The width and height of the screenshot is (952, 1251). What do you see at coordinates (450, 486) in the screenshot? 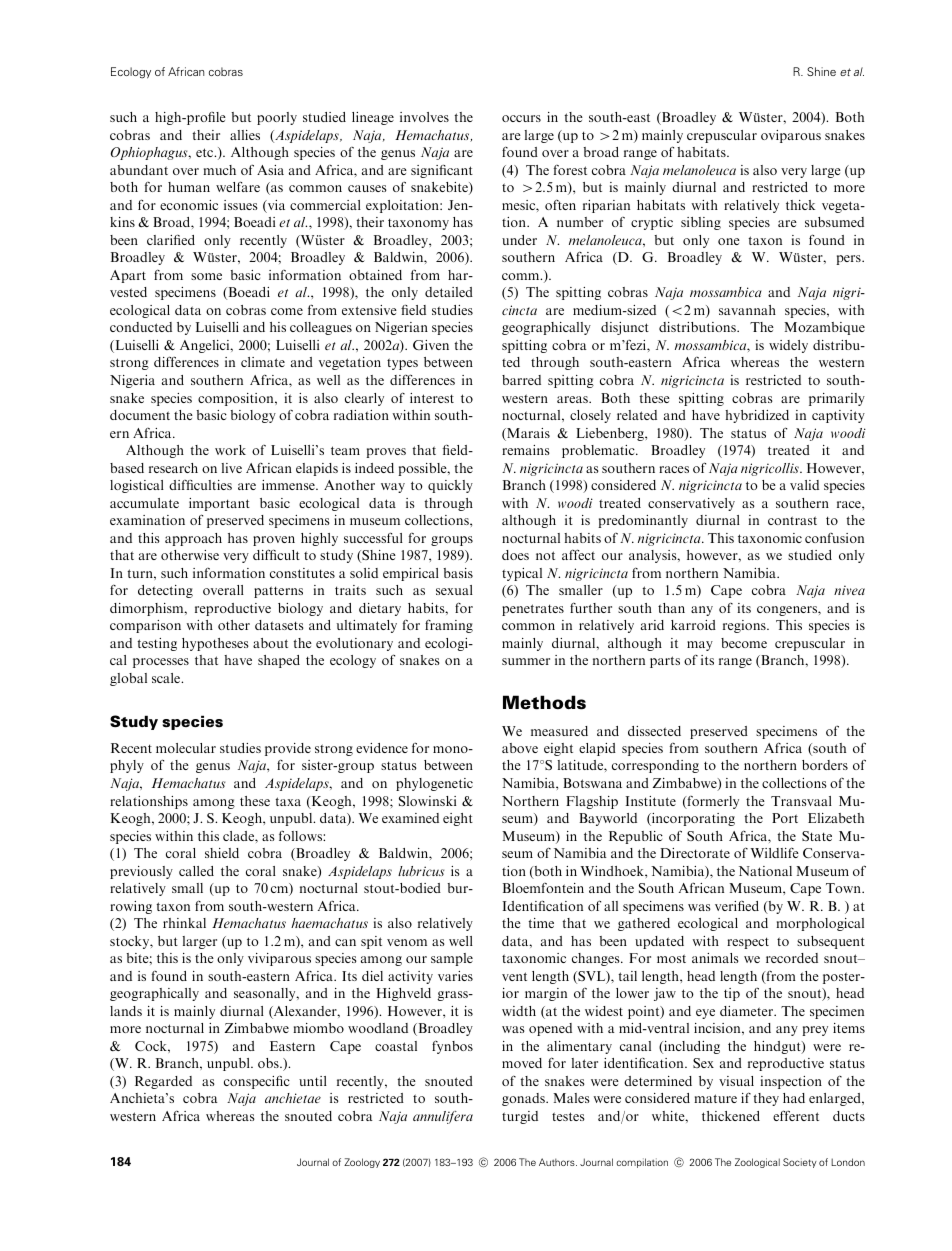
I see `quickly` at bounding box center [450, 486].
